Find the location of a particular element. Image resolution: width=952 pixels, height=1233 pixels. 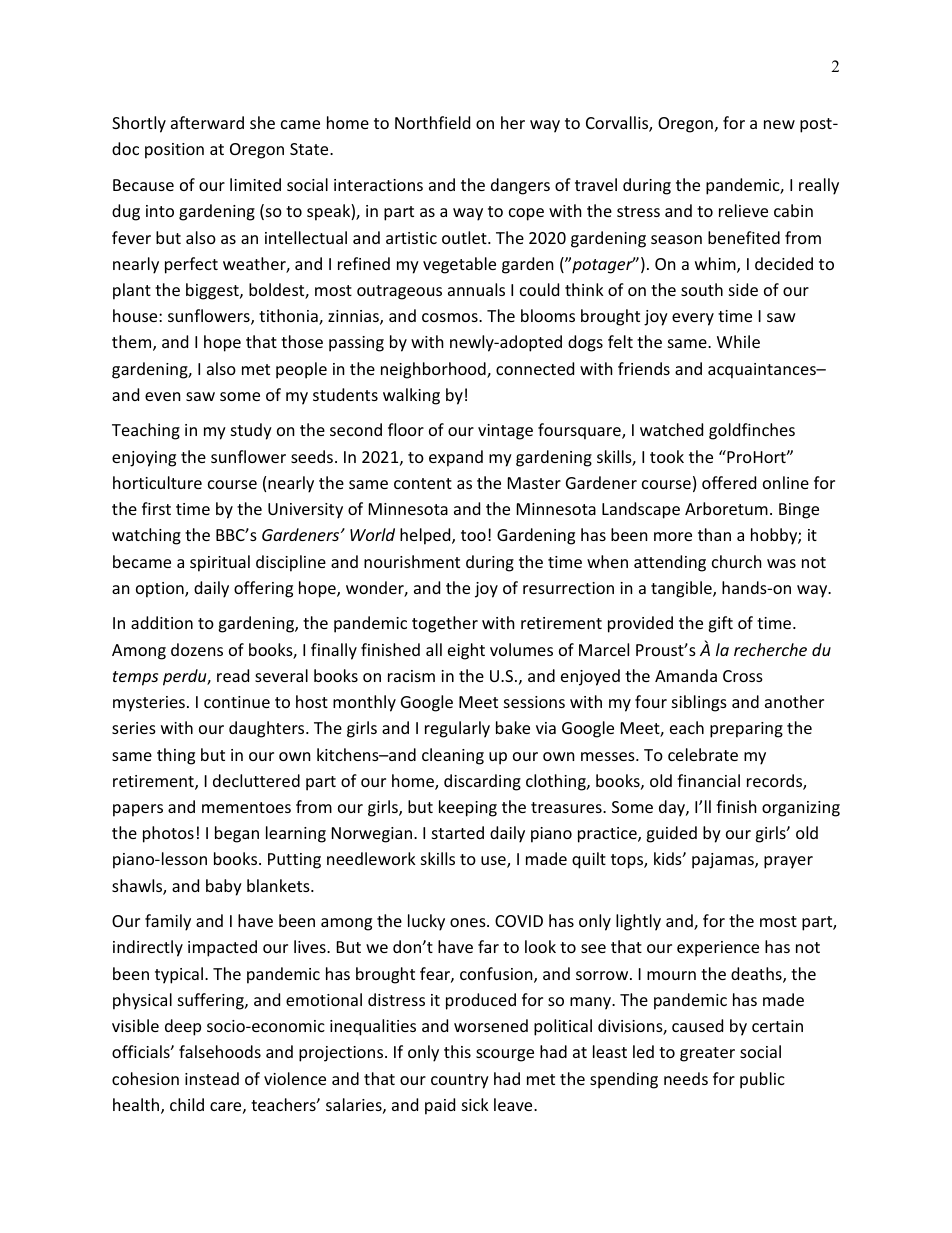

study is located at coordinates (251, 431).
